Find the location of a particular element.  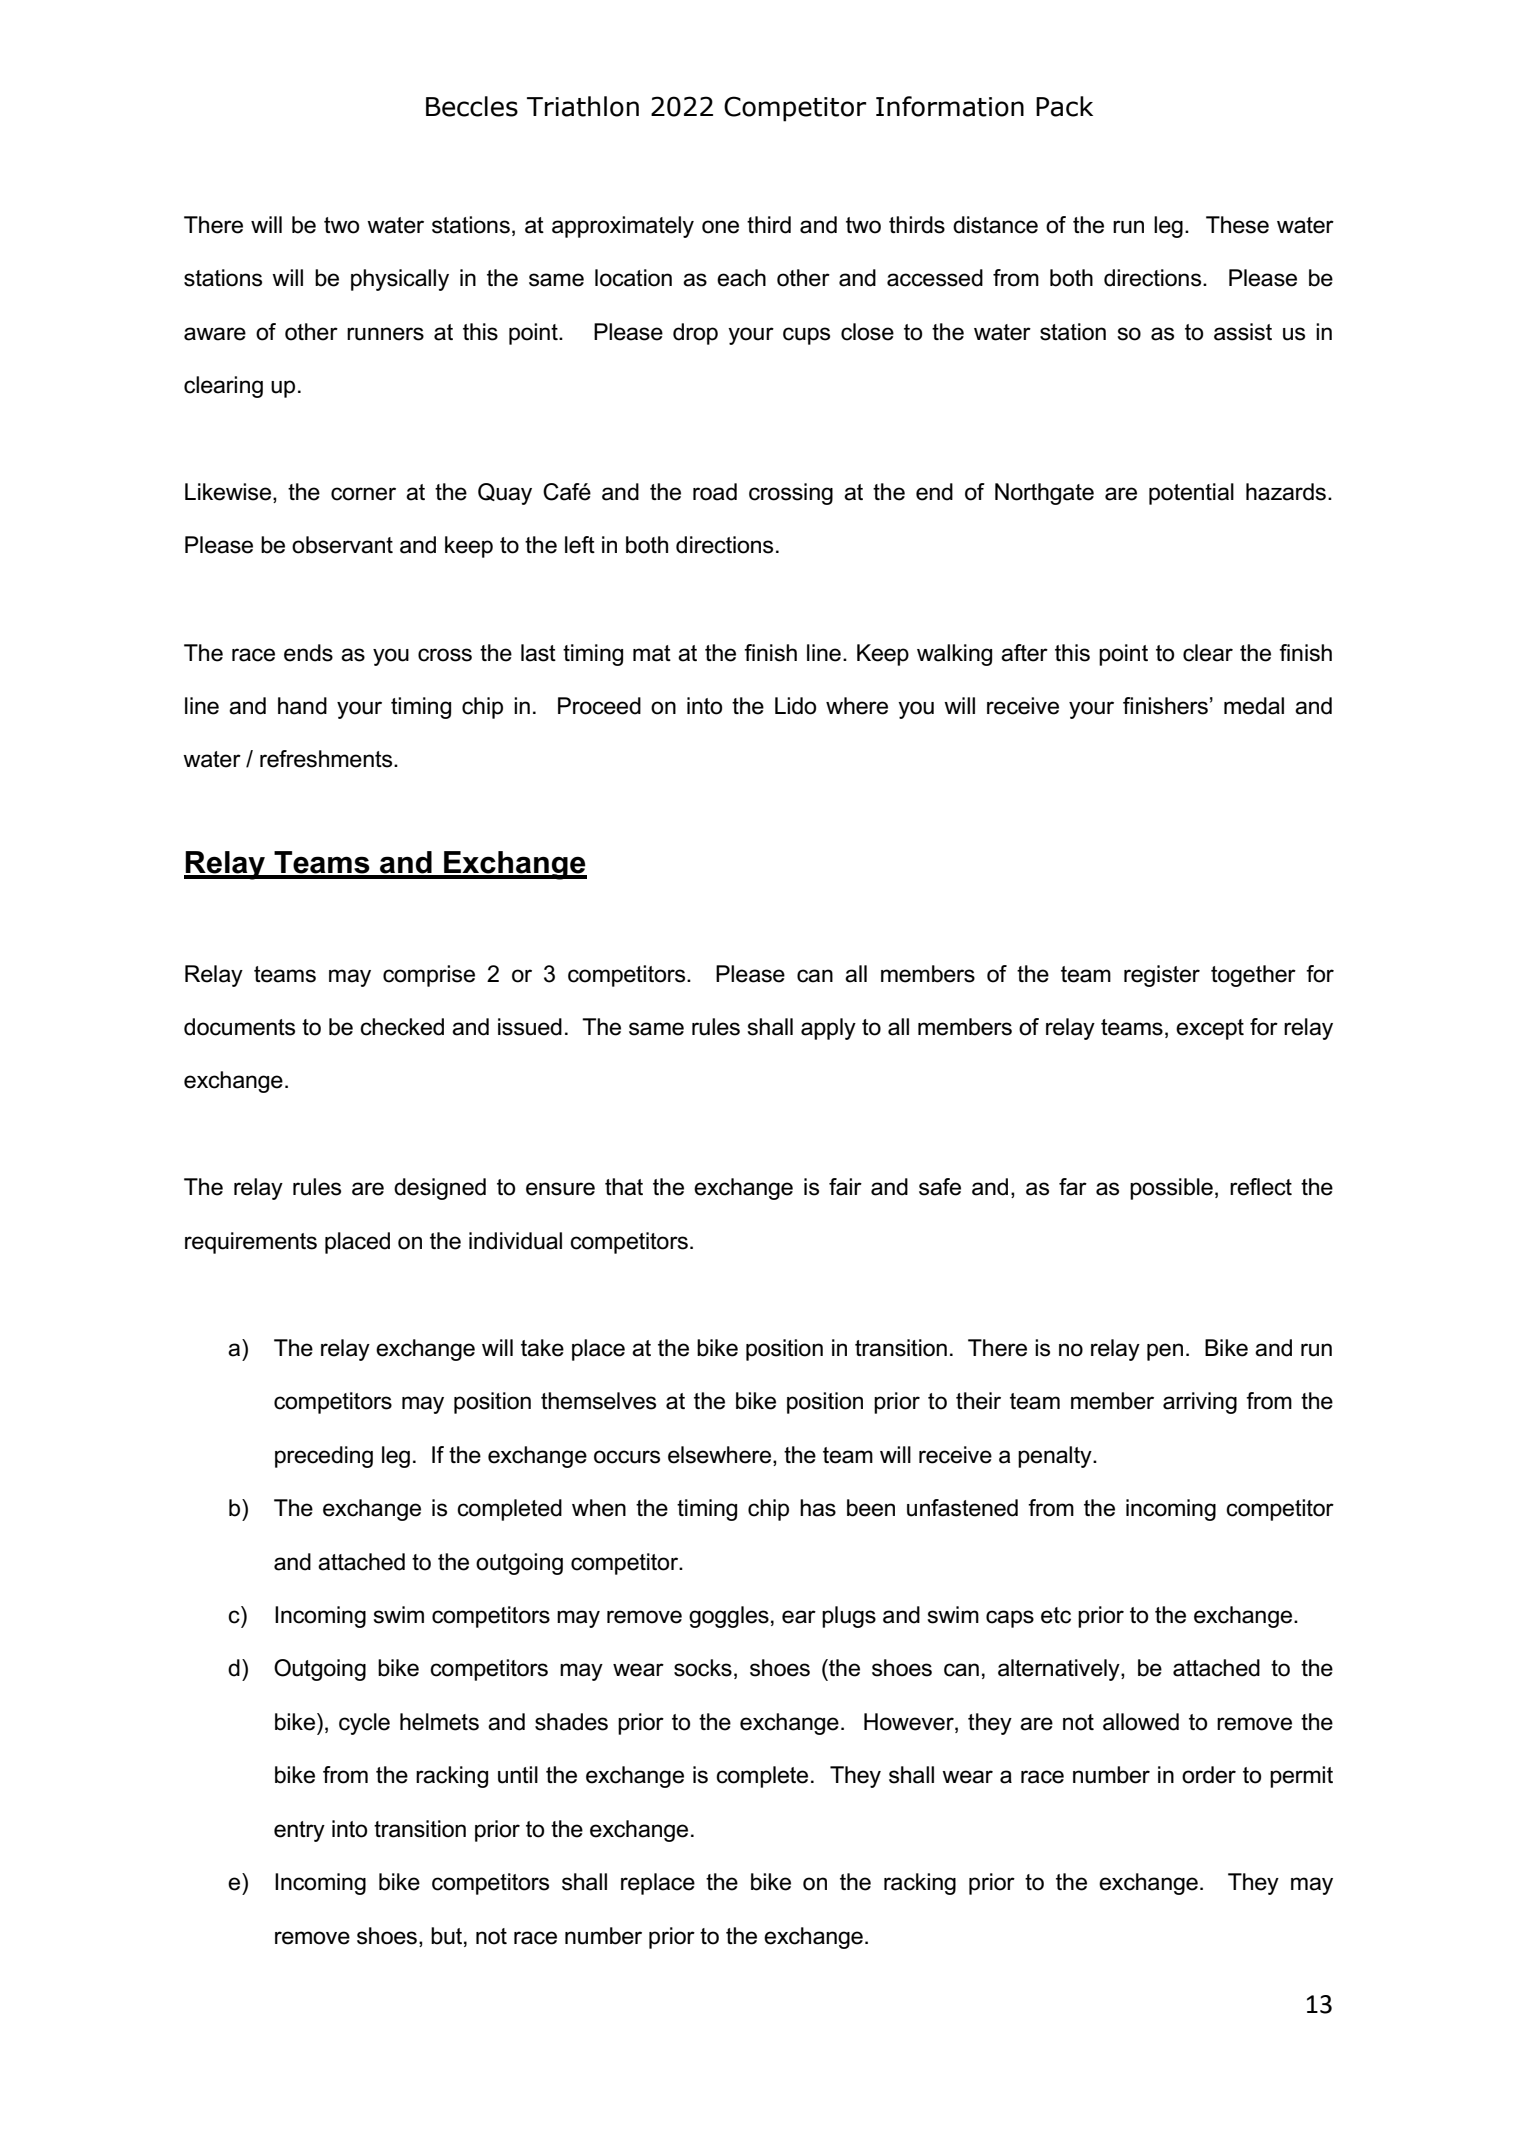

observant is located at coordinates (342, 545).
